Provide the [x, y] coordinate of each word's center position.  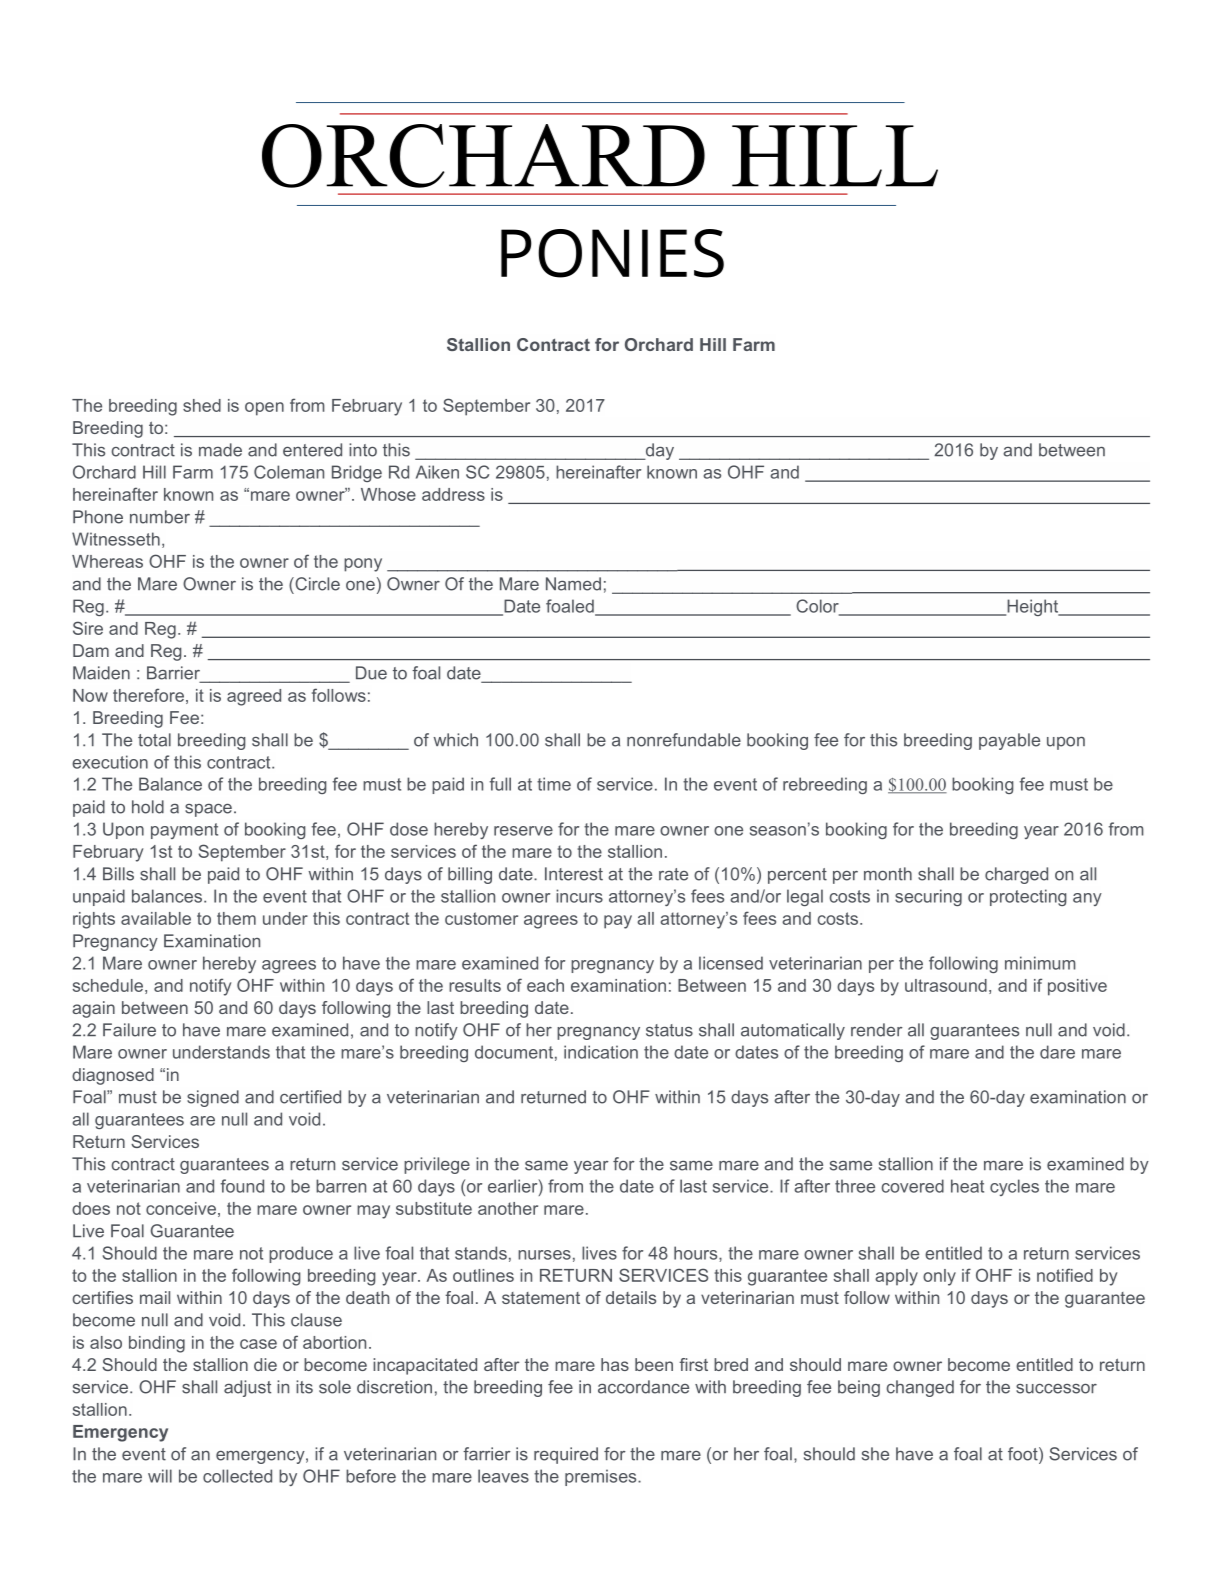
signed [213, 1098]
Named [573, 584]
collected [237, 1476]
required [566, 1455]
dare [1057, 1052]
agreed [254, 697]
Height [1033, 607]
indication [601, 1052]
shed [202, 405]
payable [1009, 741]
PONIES [612, 253]
